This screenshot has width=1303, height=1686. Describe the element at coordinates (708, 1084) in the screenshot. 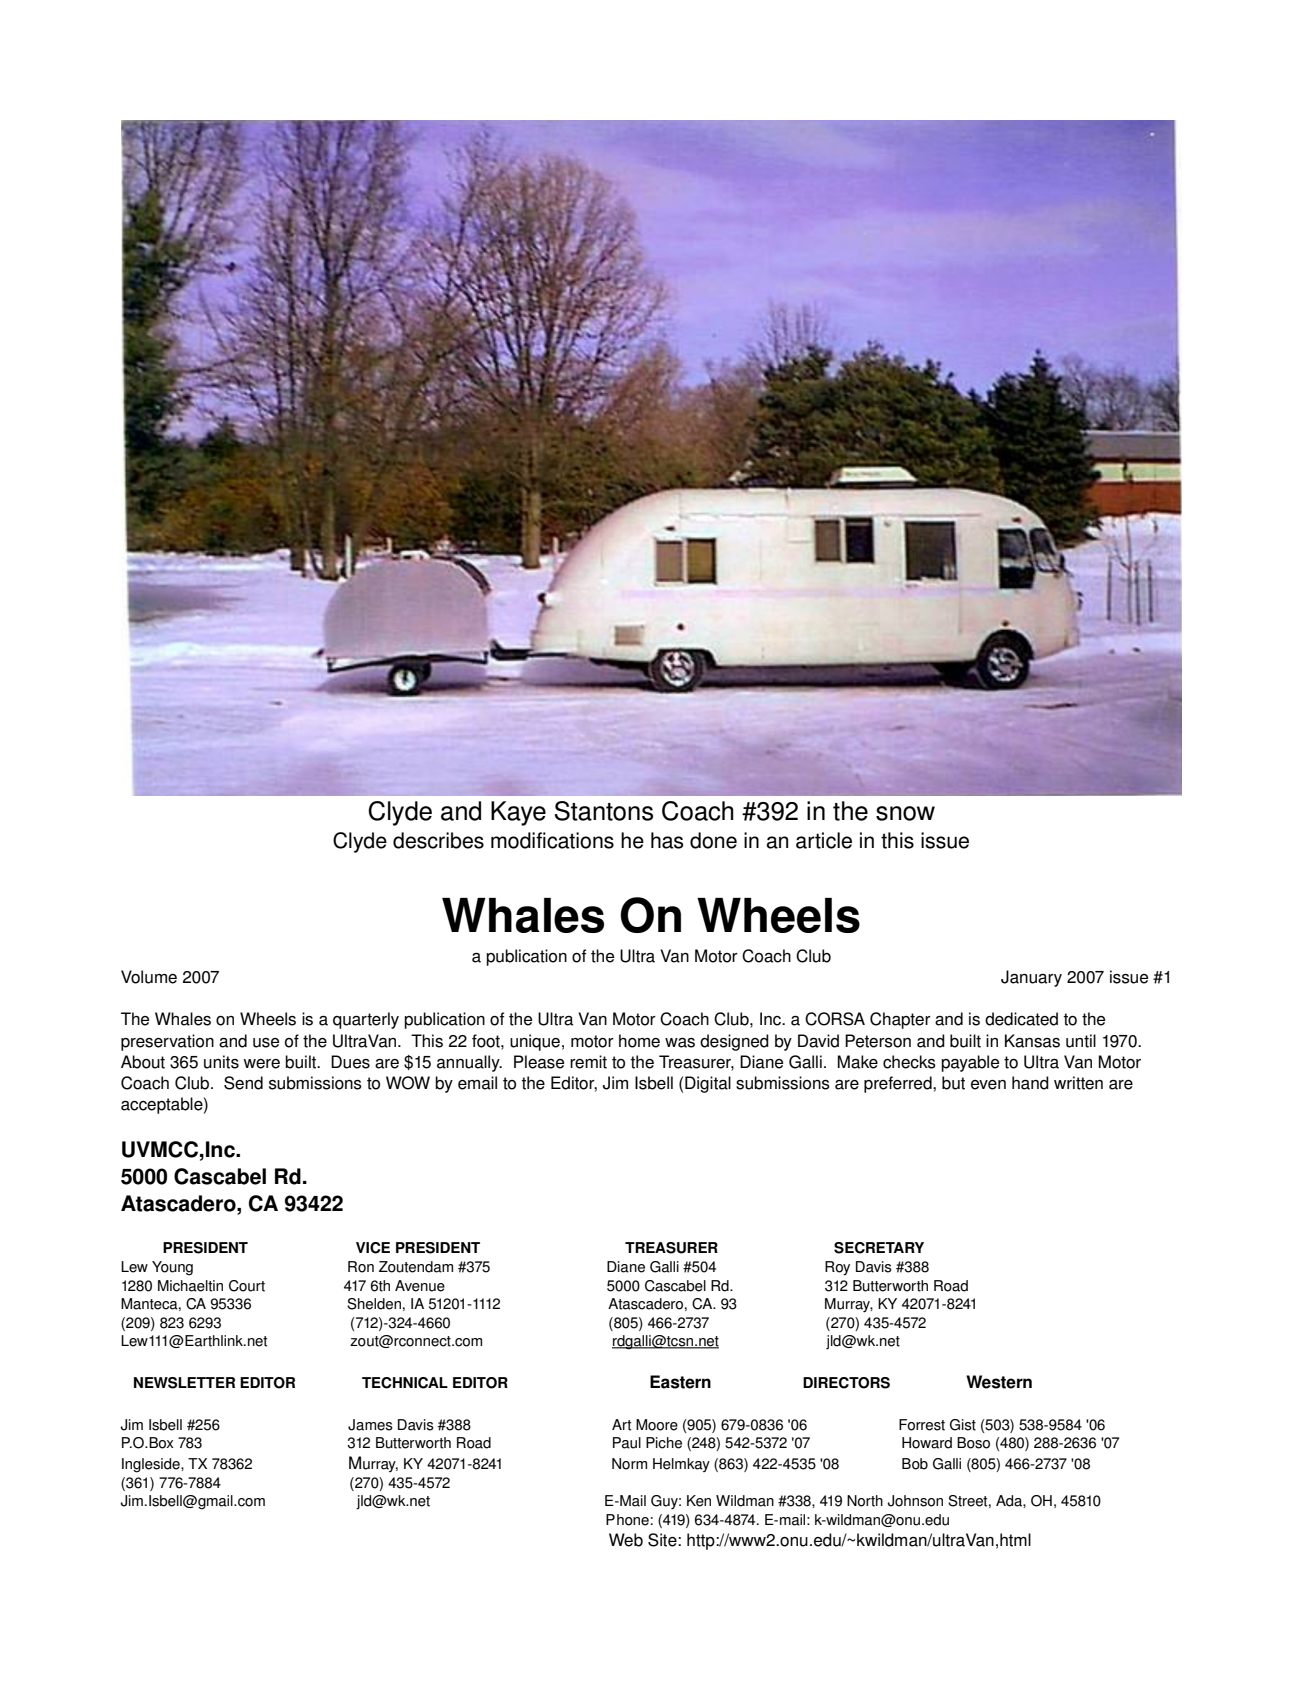

I see `Digital` at that location.
